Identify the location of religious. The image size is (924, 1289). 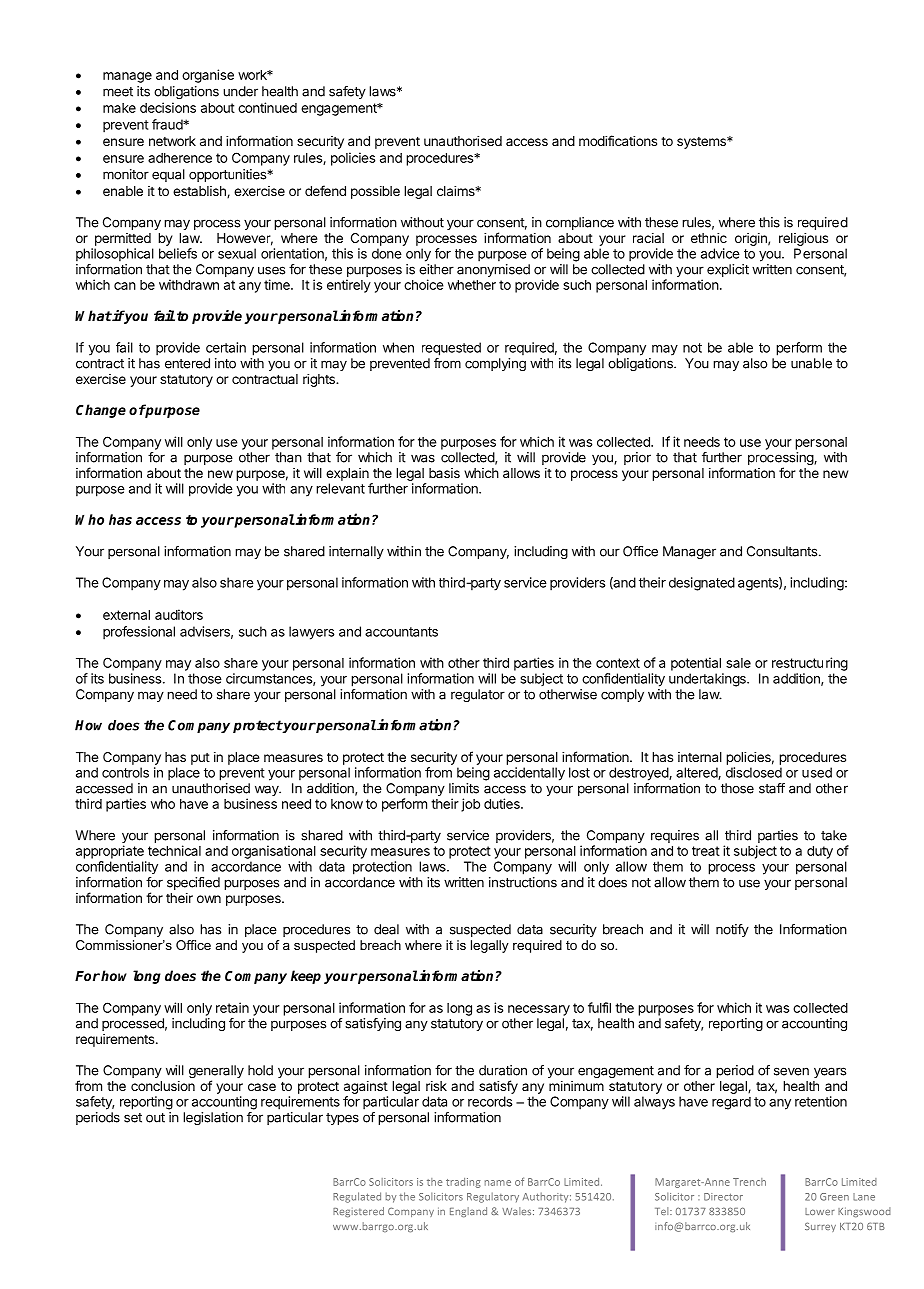
(803, 239).
